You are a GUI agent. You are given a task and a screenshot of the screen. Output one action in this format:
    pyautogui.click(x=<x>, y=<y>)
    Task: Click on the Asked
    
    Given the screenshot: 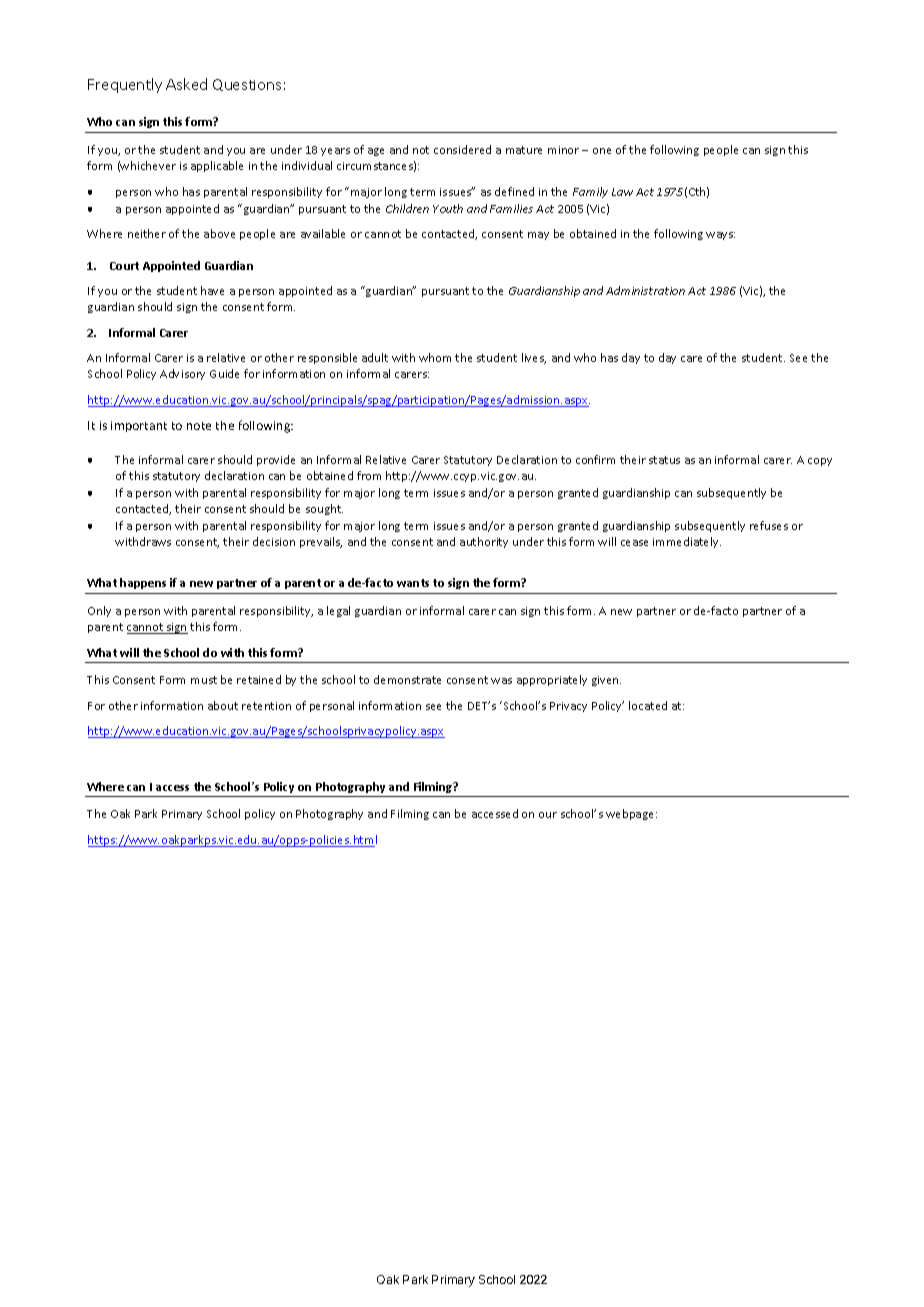 What is the action you would take?
    pyautogui.click(x=186, y=84)
